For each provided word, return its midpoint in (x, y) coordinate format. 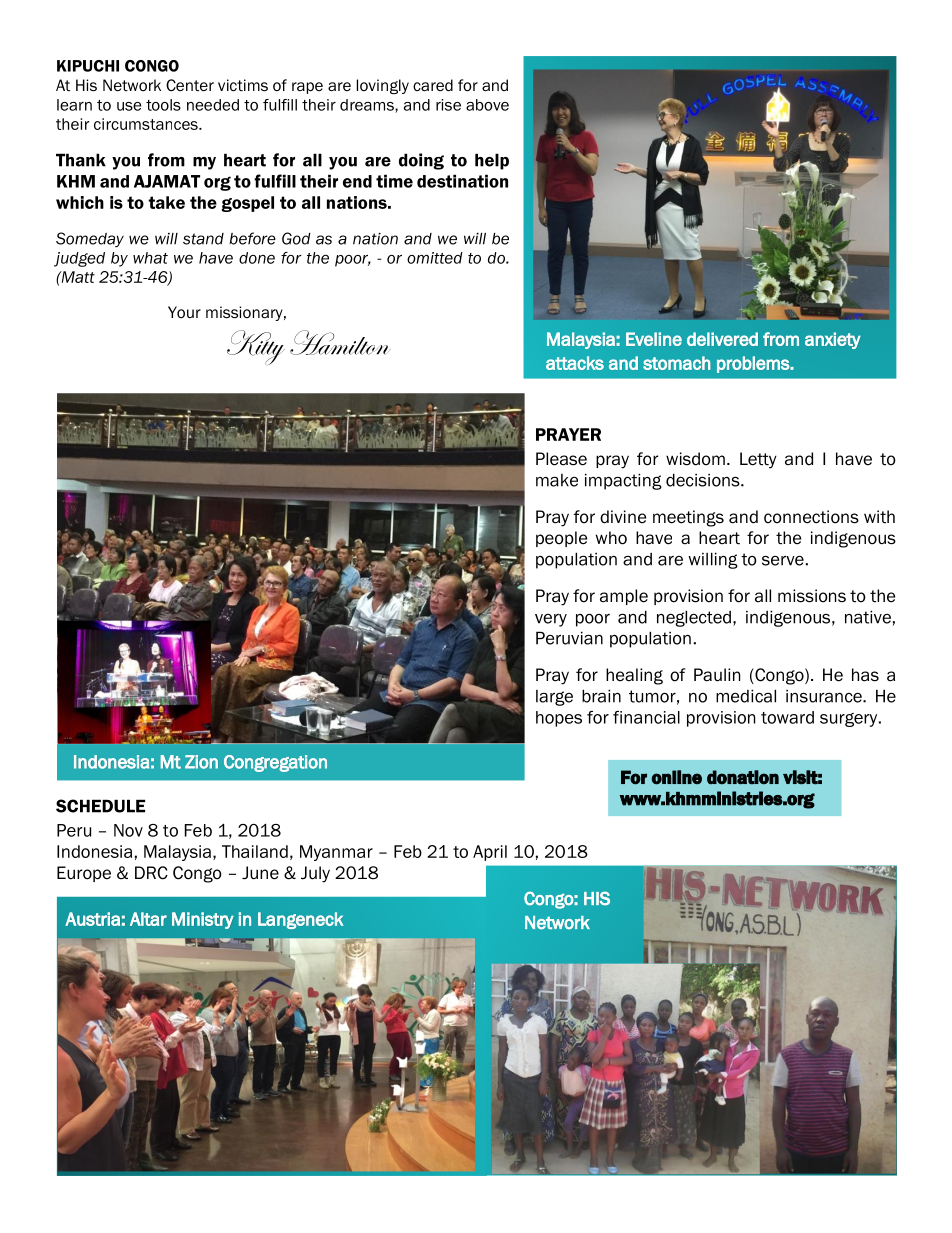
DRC (151, 873)
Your (184, 312)
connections (811, 517)
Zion (201, 762)
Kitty (256, 347)
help (492, 161)
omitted (435, 258)
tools (163, 105)
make (557, 480)
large (554, 698)
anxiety (833, 340)
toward (787, 717)
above (487, 105)
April (490, 853)
